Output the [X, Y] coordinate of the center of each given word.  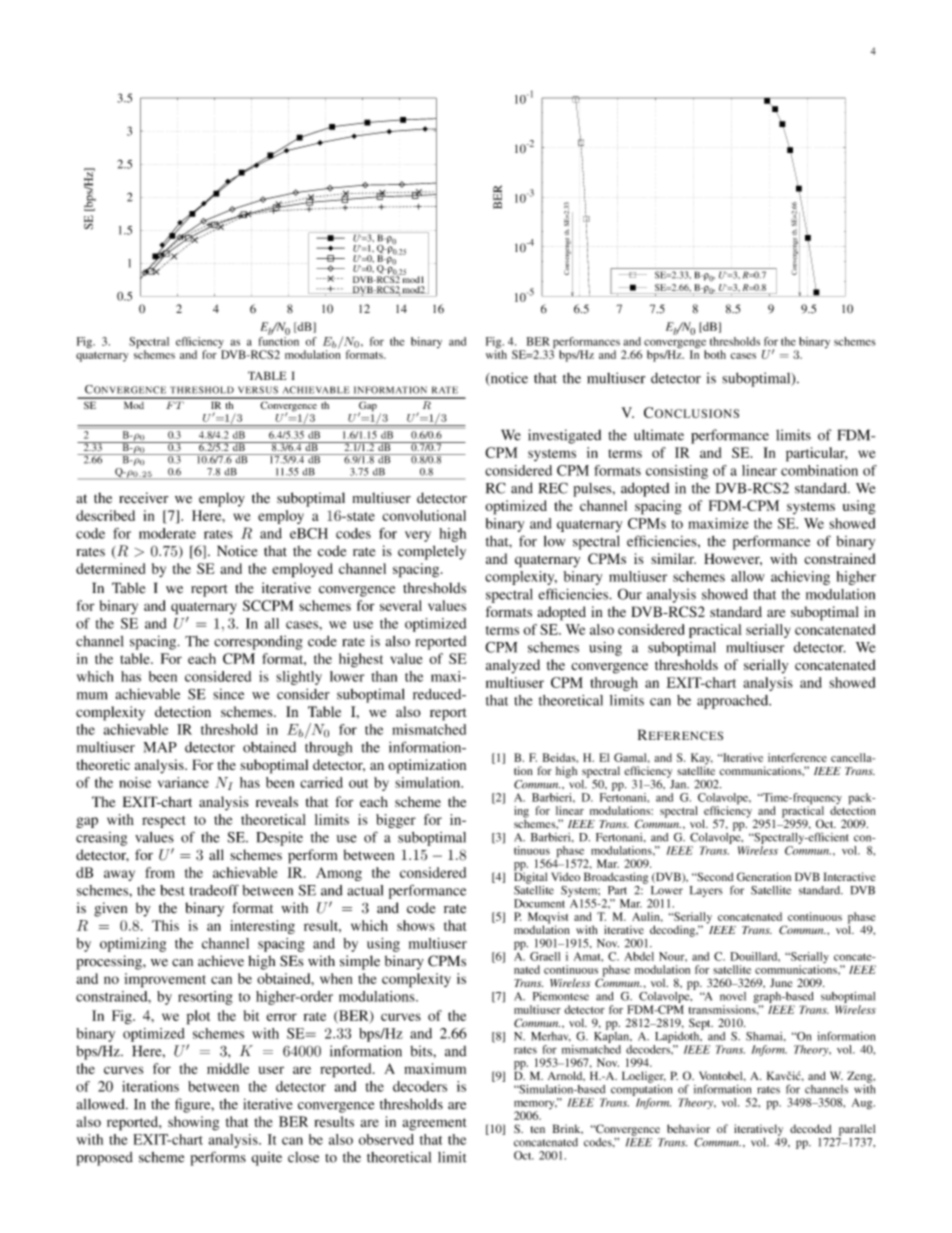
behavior [688, 1128]
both [715, 354]
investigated [564, 436]
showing [193, 1123]
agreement [434, 1124]
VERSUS [258, 390]
